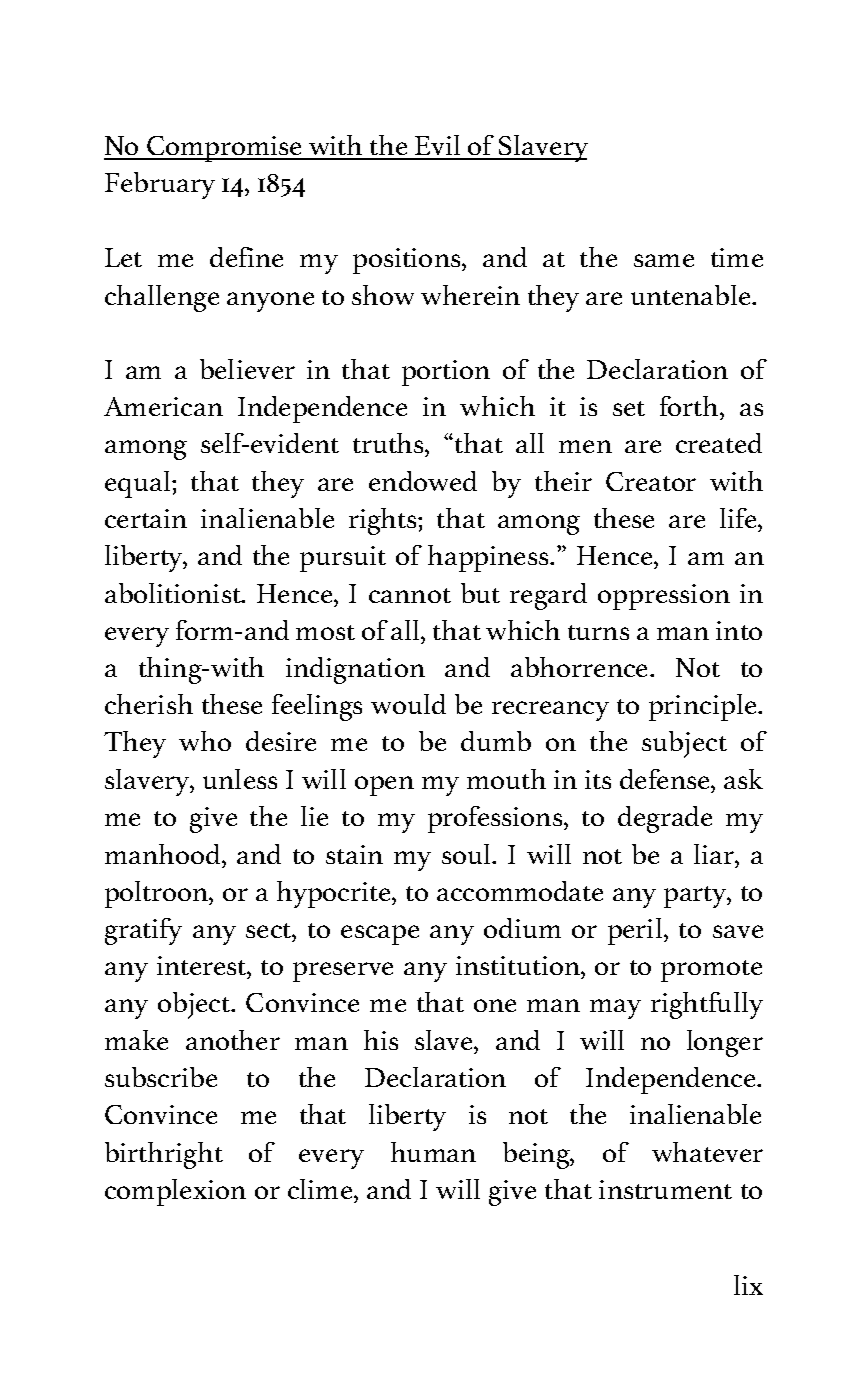 The height and width of the screenshot is (1389, 868). What do you see at coordinates (433, 1152) in the screenshot?
I see `human` at bounding box center [433, 1152].
